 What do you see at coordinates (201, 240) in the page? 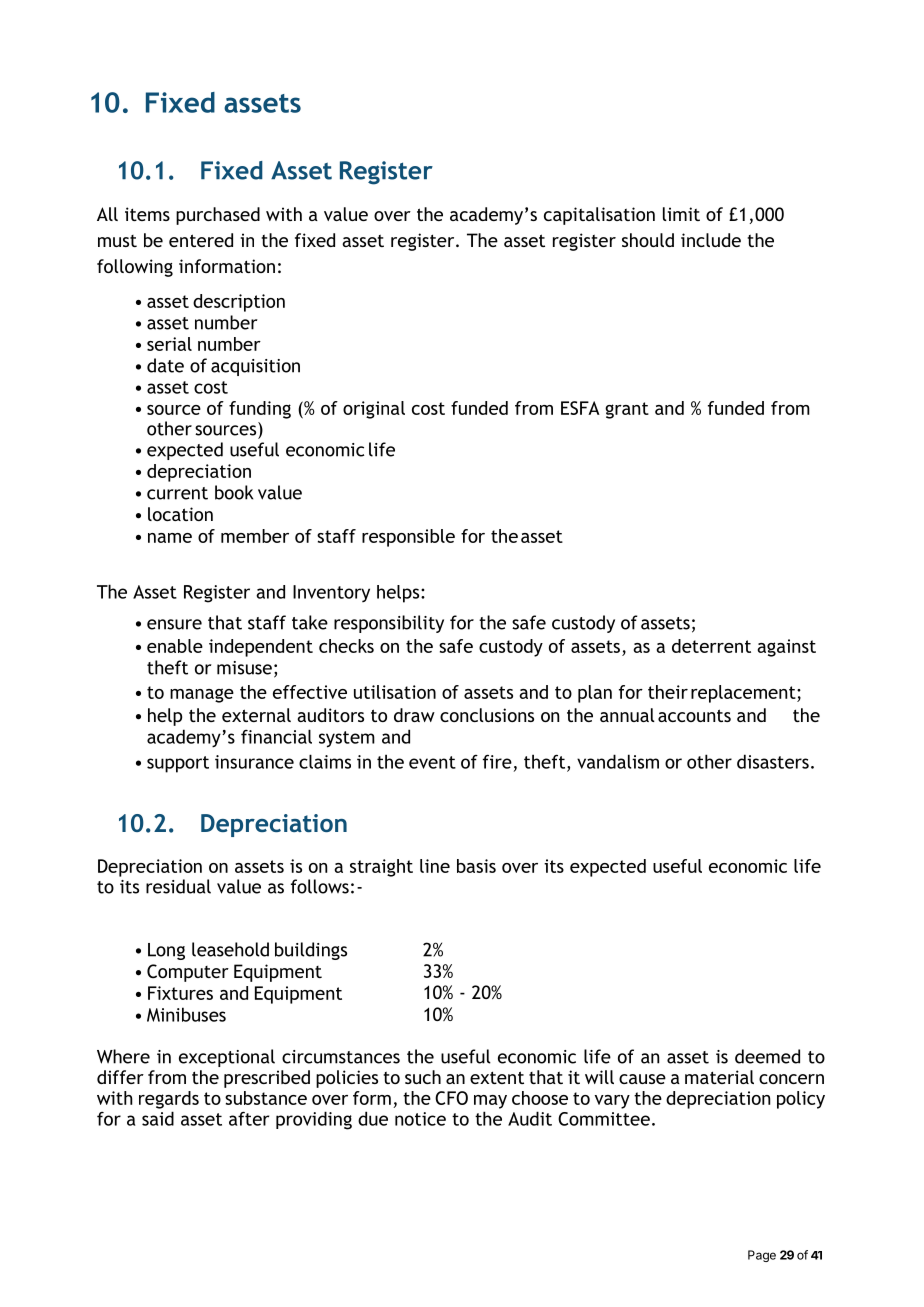
I see `entered` at bounding box center [201, 240].
